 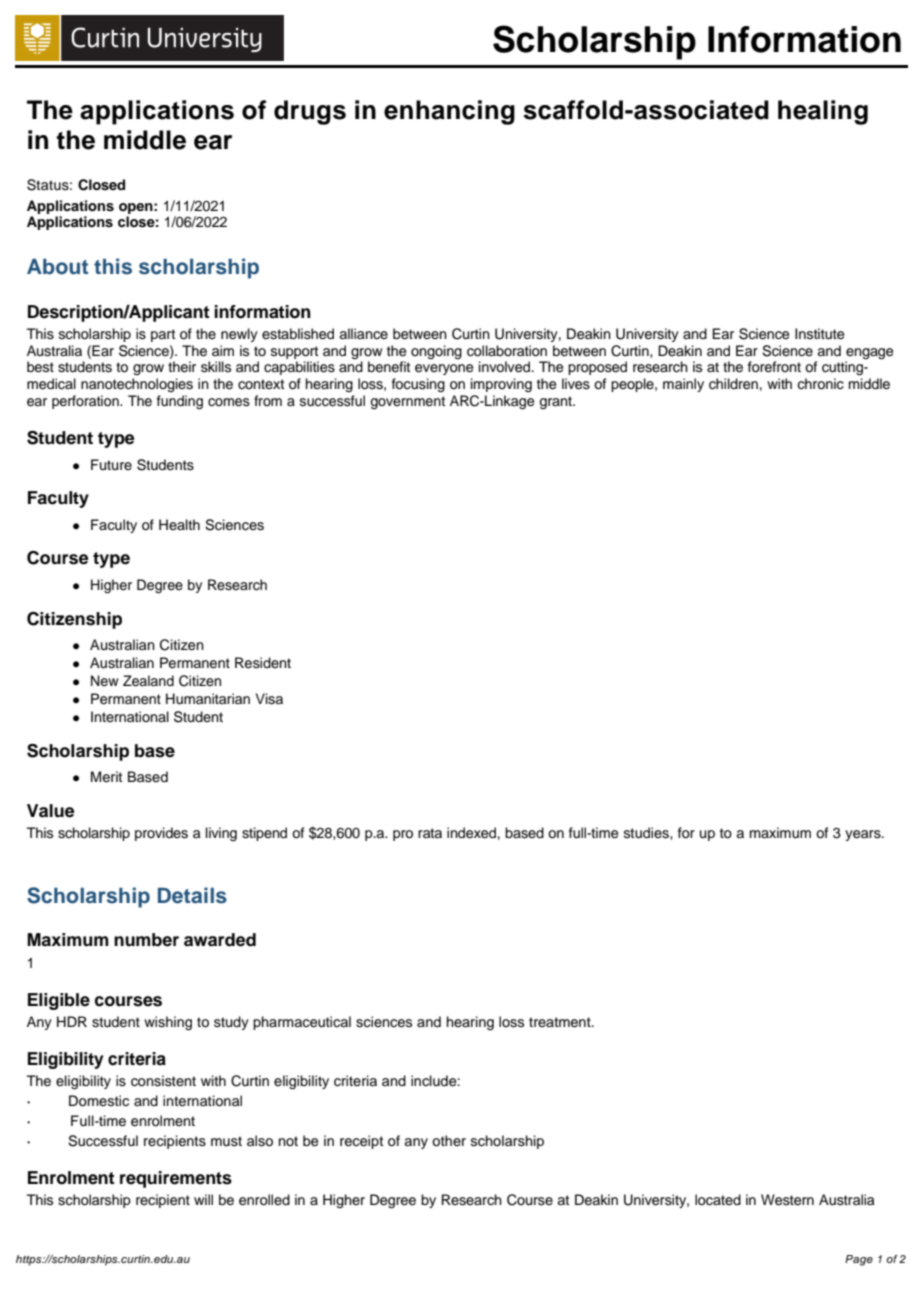 I want to click on enhancing, so click(x=449, y=112).
